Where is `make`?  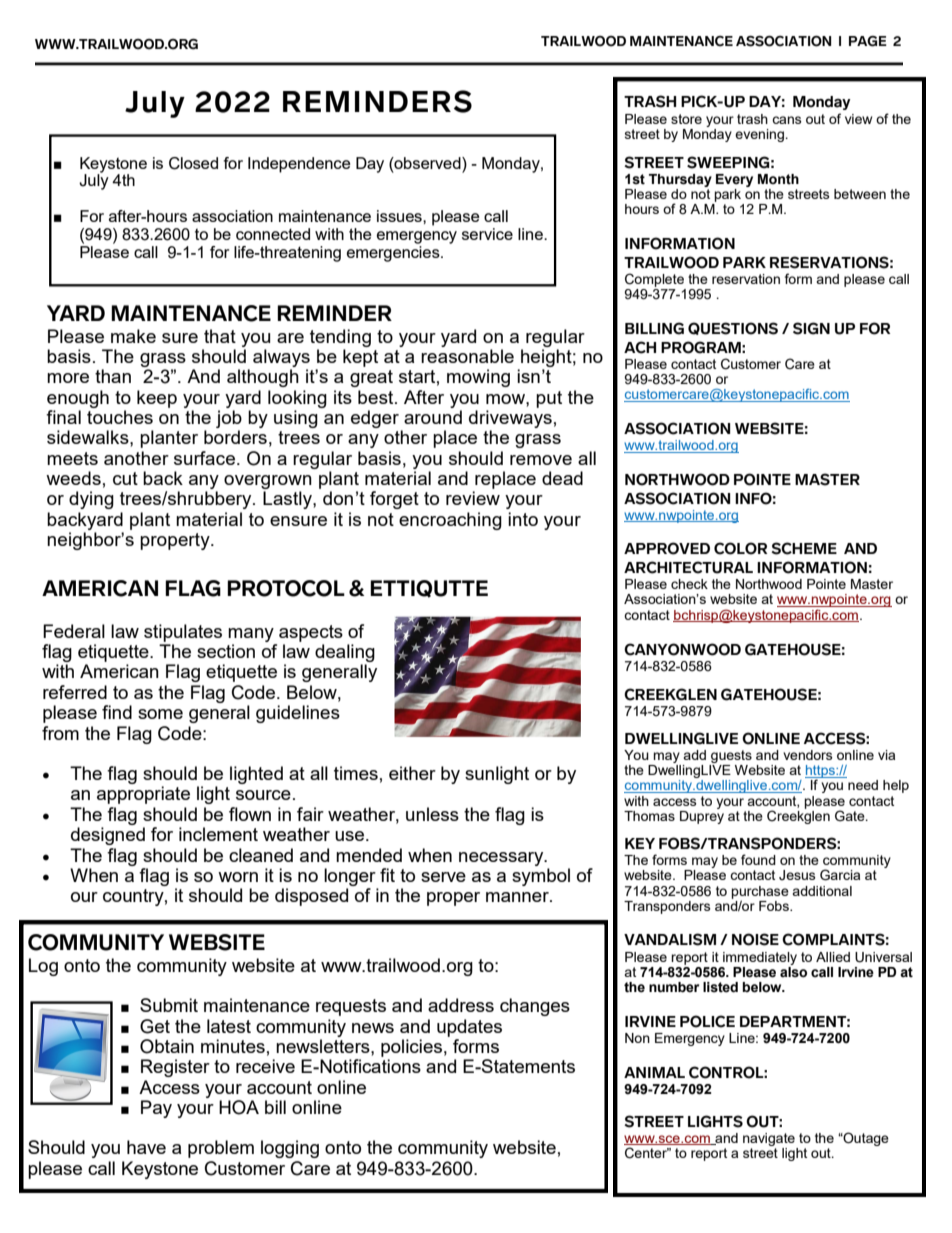
make is located at coordinates (133, 336).
